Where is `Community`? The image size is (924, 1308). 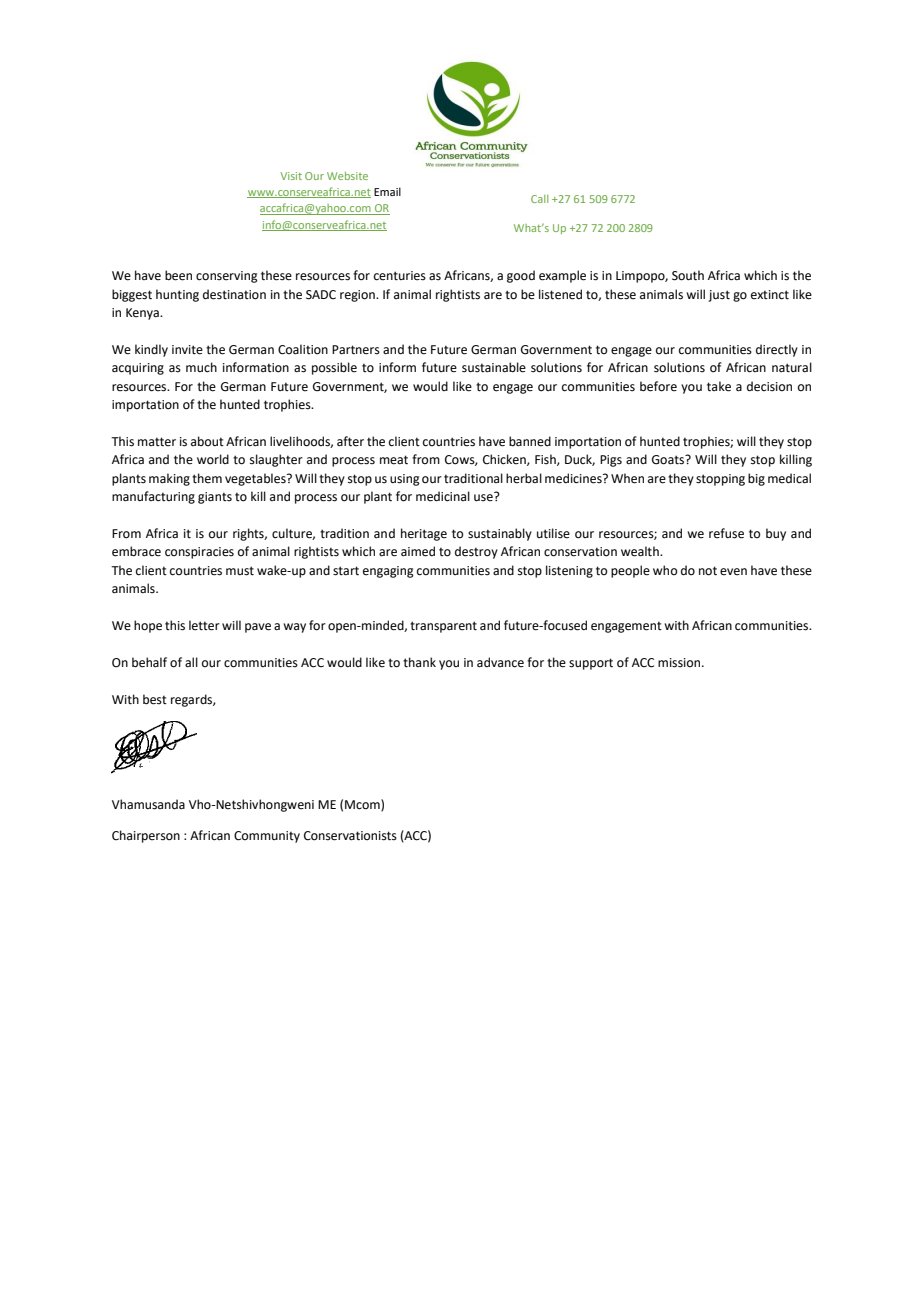 Community is located at coordinates (267, 837).
